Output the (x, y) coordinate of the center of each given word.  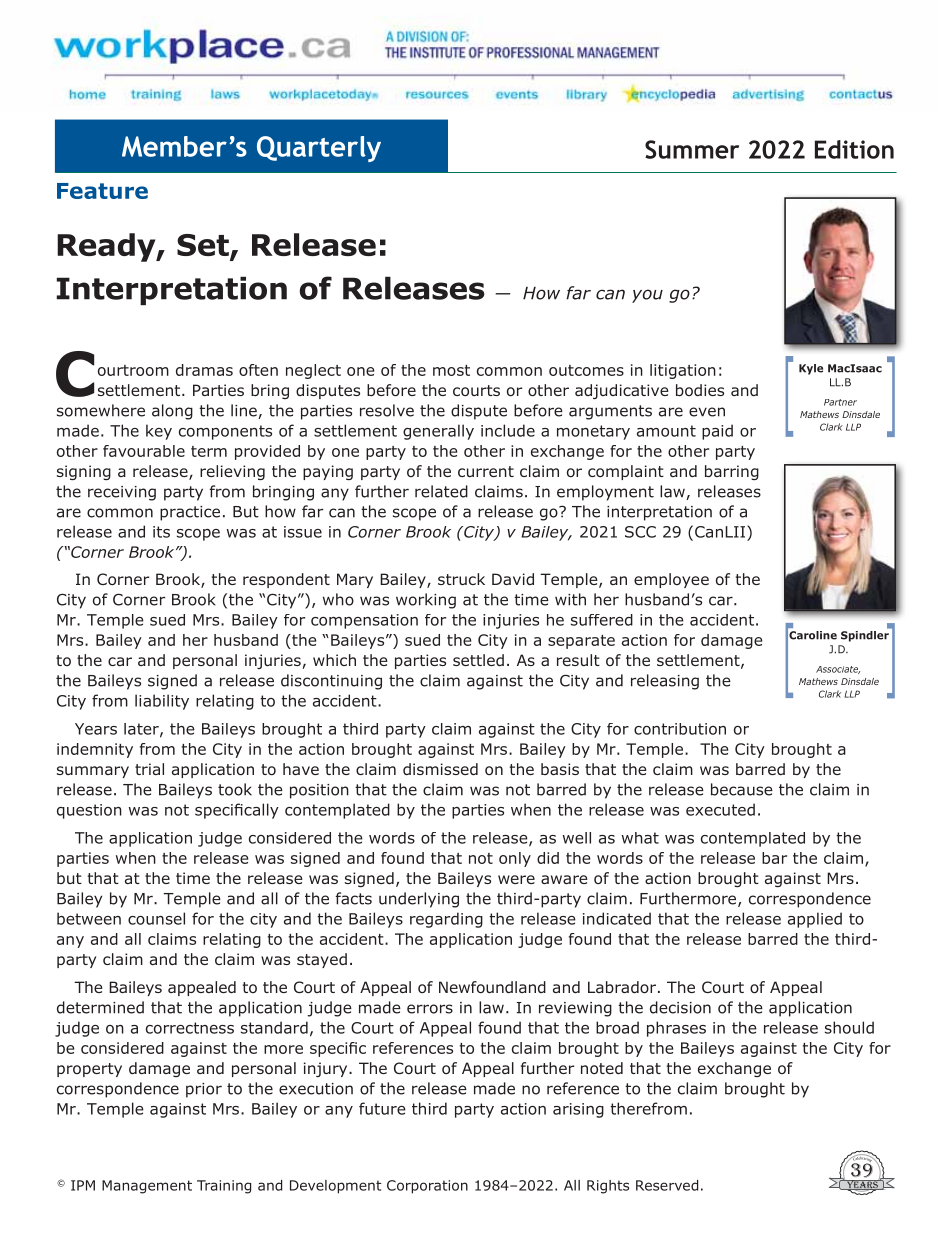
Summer (692, 149)
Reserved (667, 1185)
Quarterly (319, 149)
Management (147, 1187)
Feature (102, 191)
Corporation (427, 1187)
